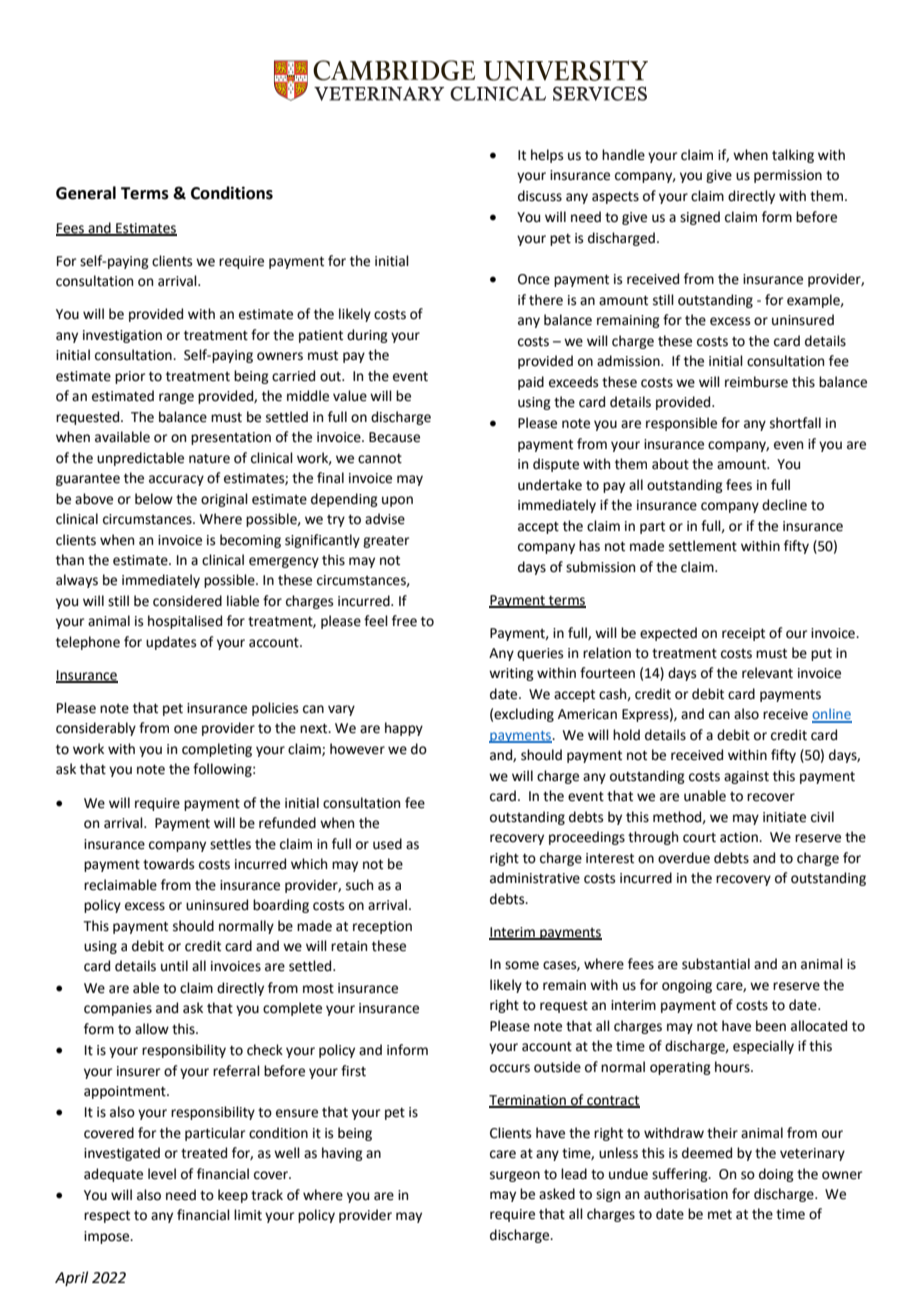  I want to click on surgeon, so click(515, 1176).
